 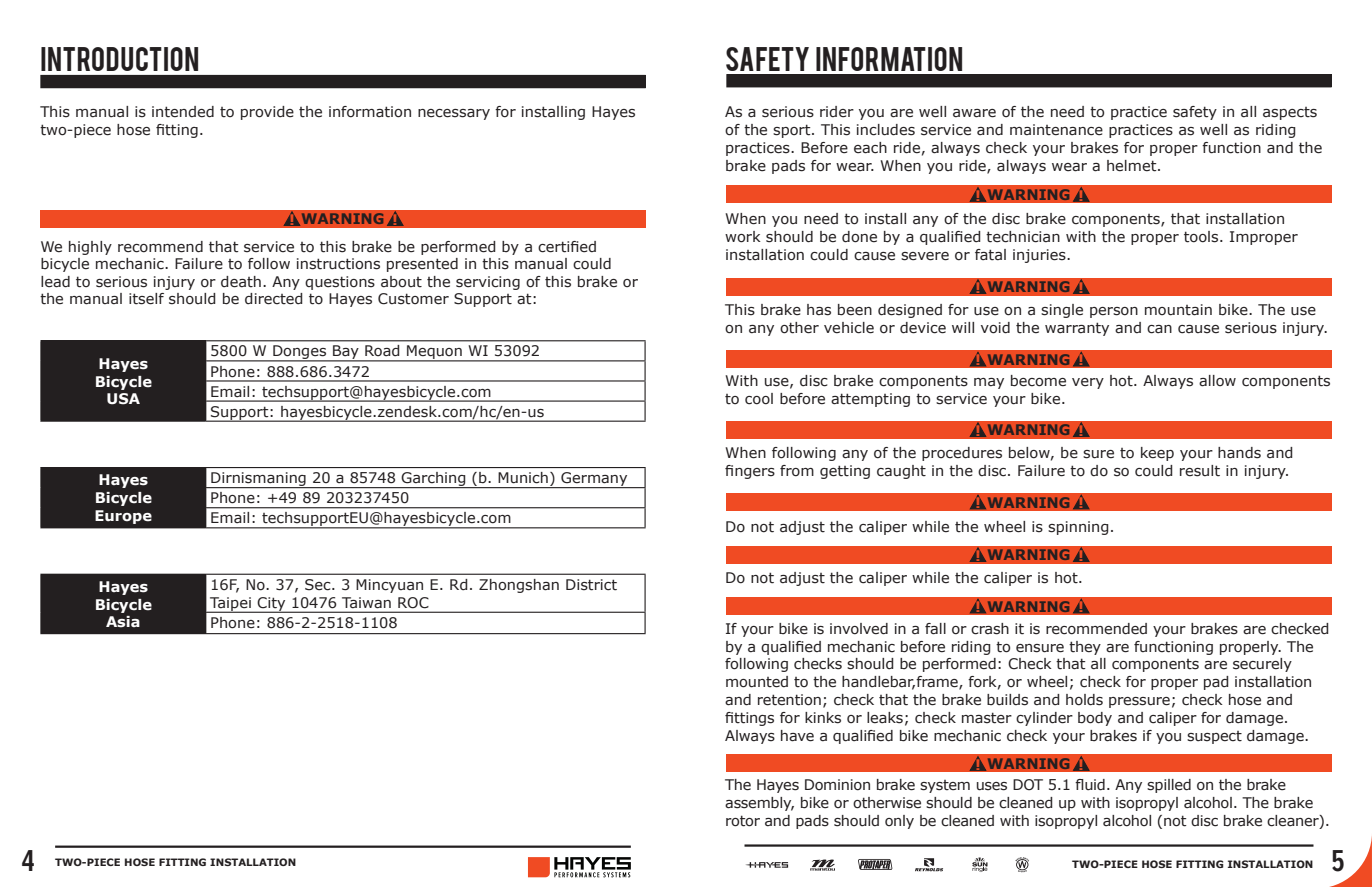 What do you see at coordinates (1157, 454) in the image?
I see `keep` at bounding box center [1157, 454].
